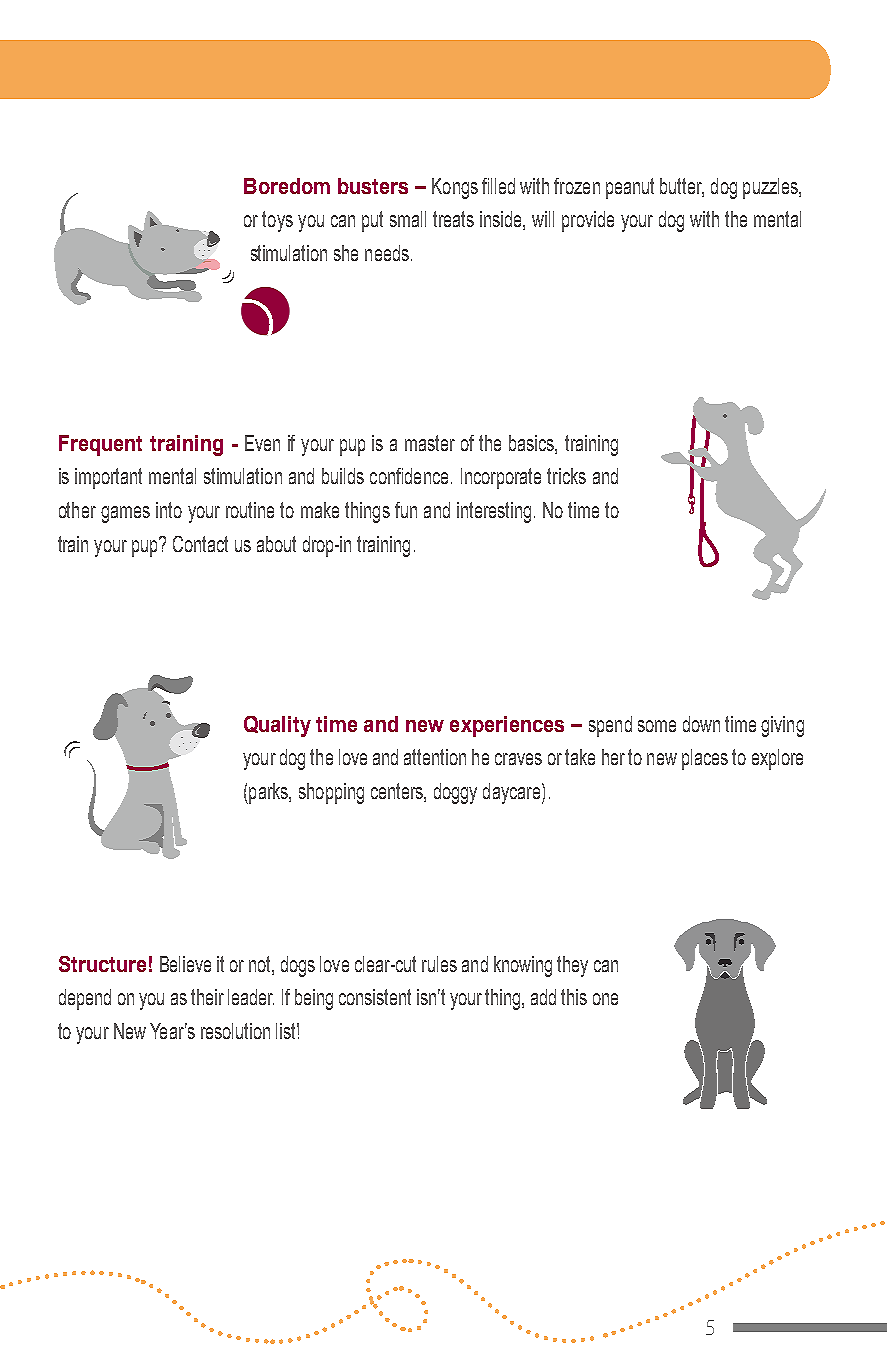  What do you see at coordinates (408, 219) in the screenshot?
I see `small` at bounding box center [408, 219].
